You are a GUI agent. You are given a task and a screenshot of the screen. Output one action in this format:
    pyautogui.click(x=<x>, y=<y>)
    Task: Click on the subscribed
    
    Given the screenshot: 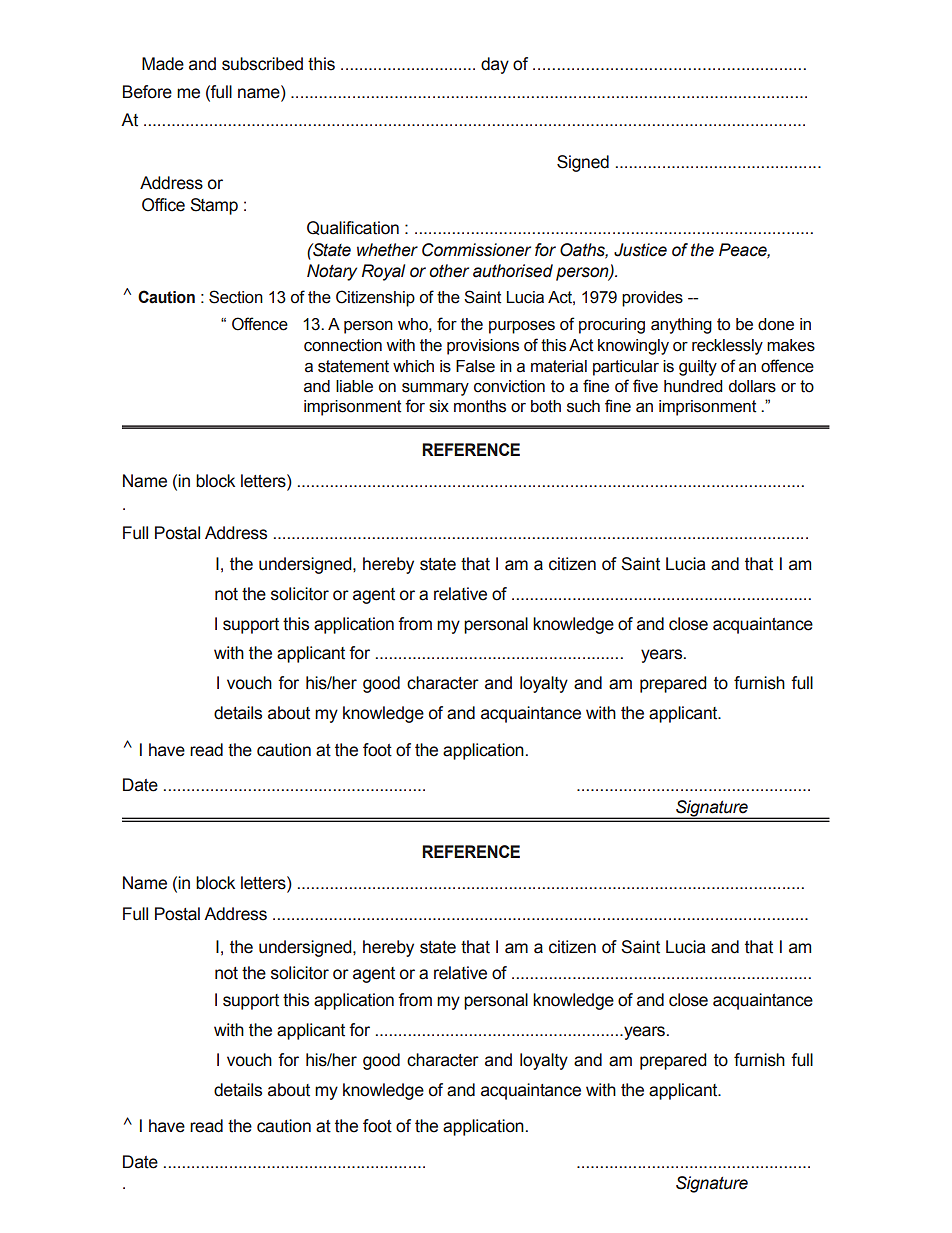 What is the action you would take?
    pyautogui.click(x=262, y=64)
